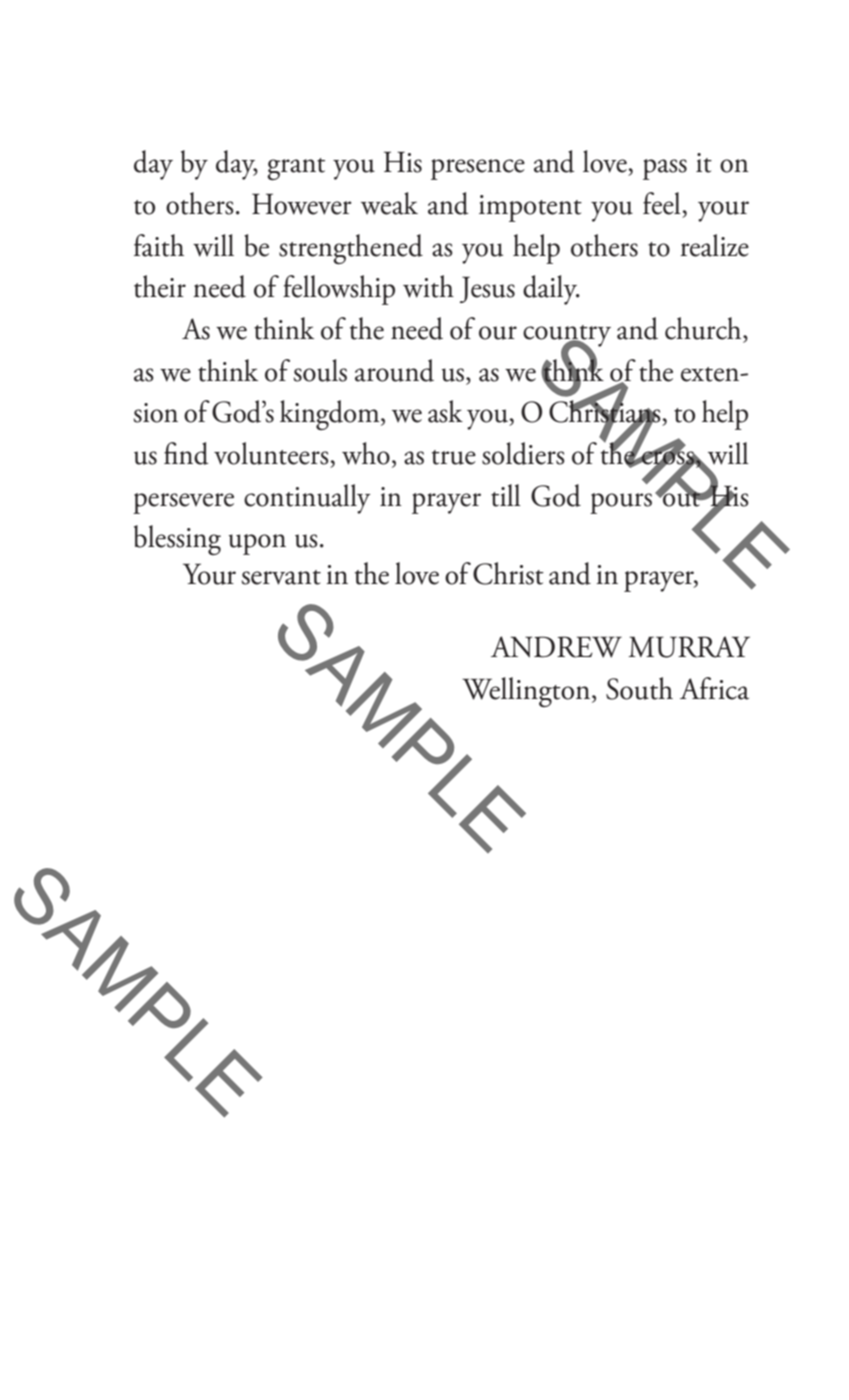  What do you see at coordinates (320, 370) in the document?
I see `souls` at bounding box center [320, 370].
